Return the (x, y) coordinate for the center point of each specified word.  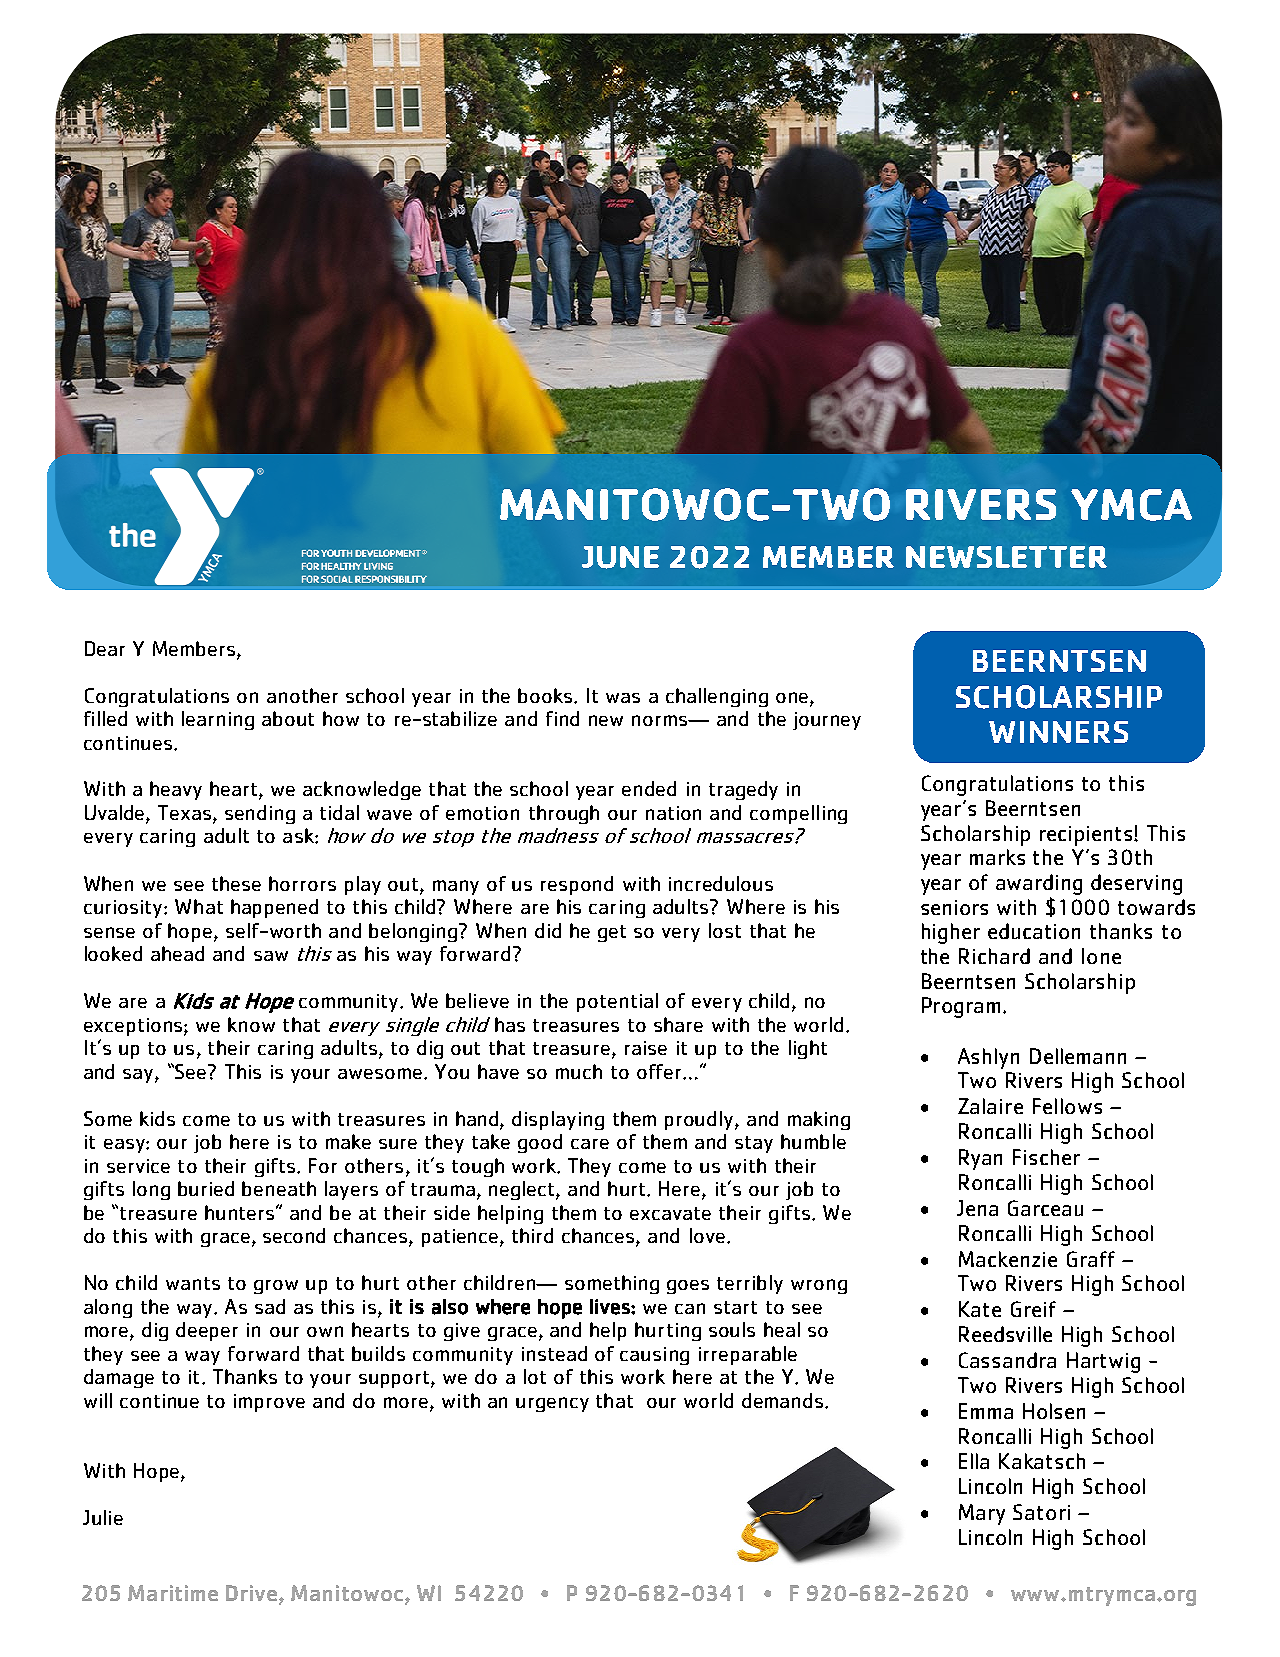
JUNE (620, 557)
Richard (994, 956)
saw (271, 956)
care (590, 1144)
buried (206, 1188)
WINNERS (1058, 732)
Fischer (1046, 1157)
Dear (105, 648)
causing (654, 1356)
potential (617, 1002)
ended (649, 788)
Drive (253, 1594)
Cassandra (1007, 1360)
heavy (176, 790)
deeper (207, 1331)
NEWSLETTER (1006, 557)
